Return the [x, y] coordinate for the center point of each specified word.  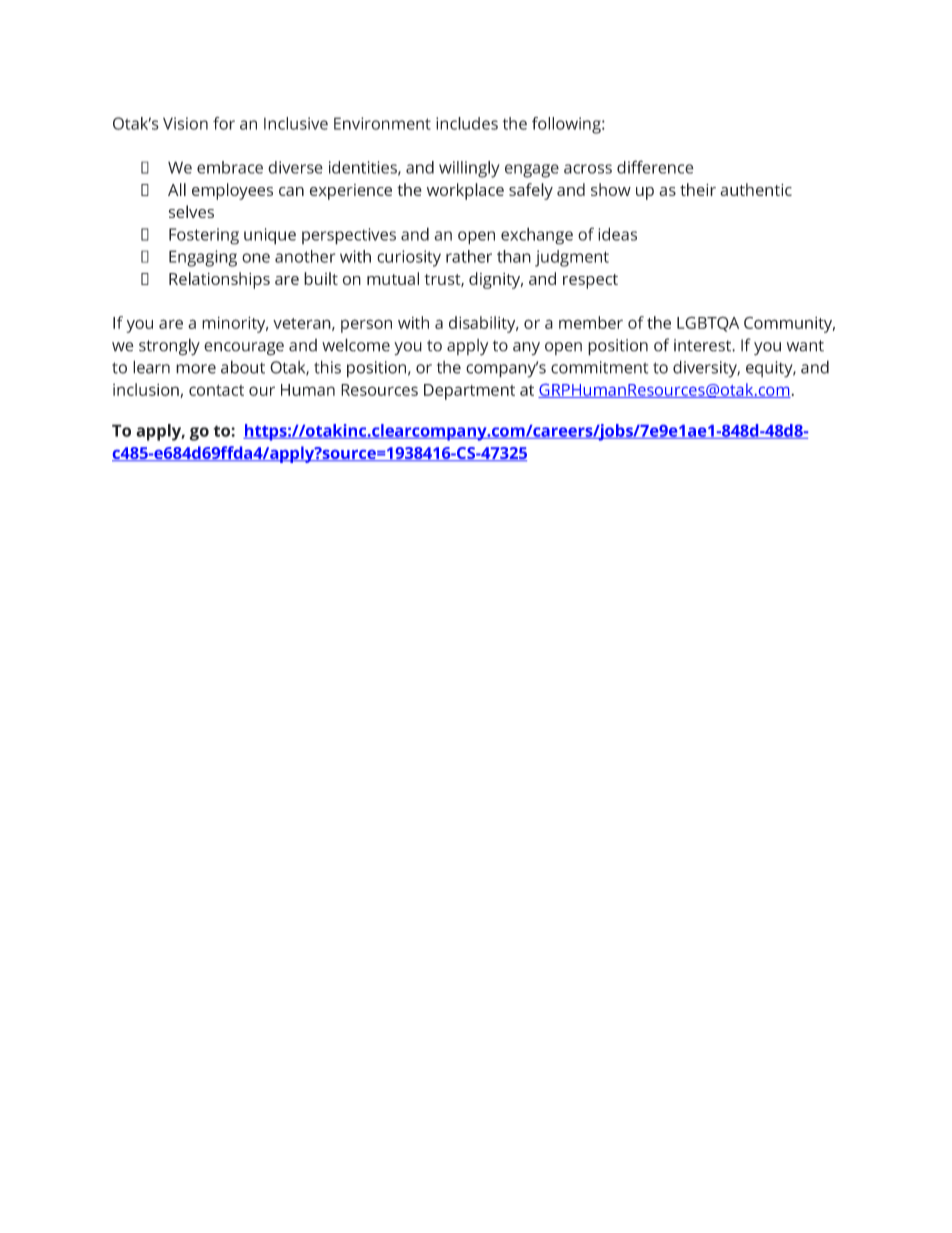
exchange [537, 236]
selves [191, 211]
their [698, 189]
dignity [496, 280]
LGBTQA [708, 324]
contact [216, 390]
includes [467, 123]
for [224, 123]
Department [469, 392]
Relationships [219, 280]
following [567, 125]
